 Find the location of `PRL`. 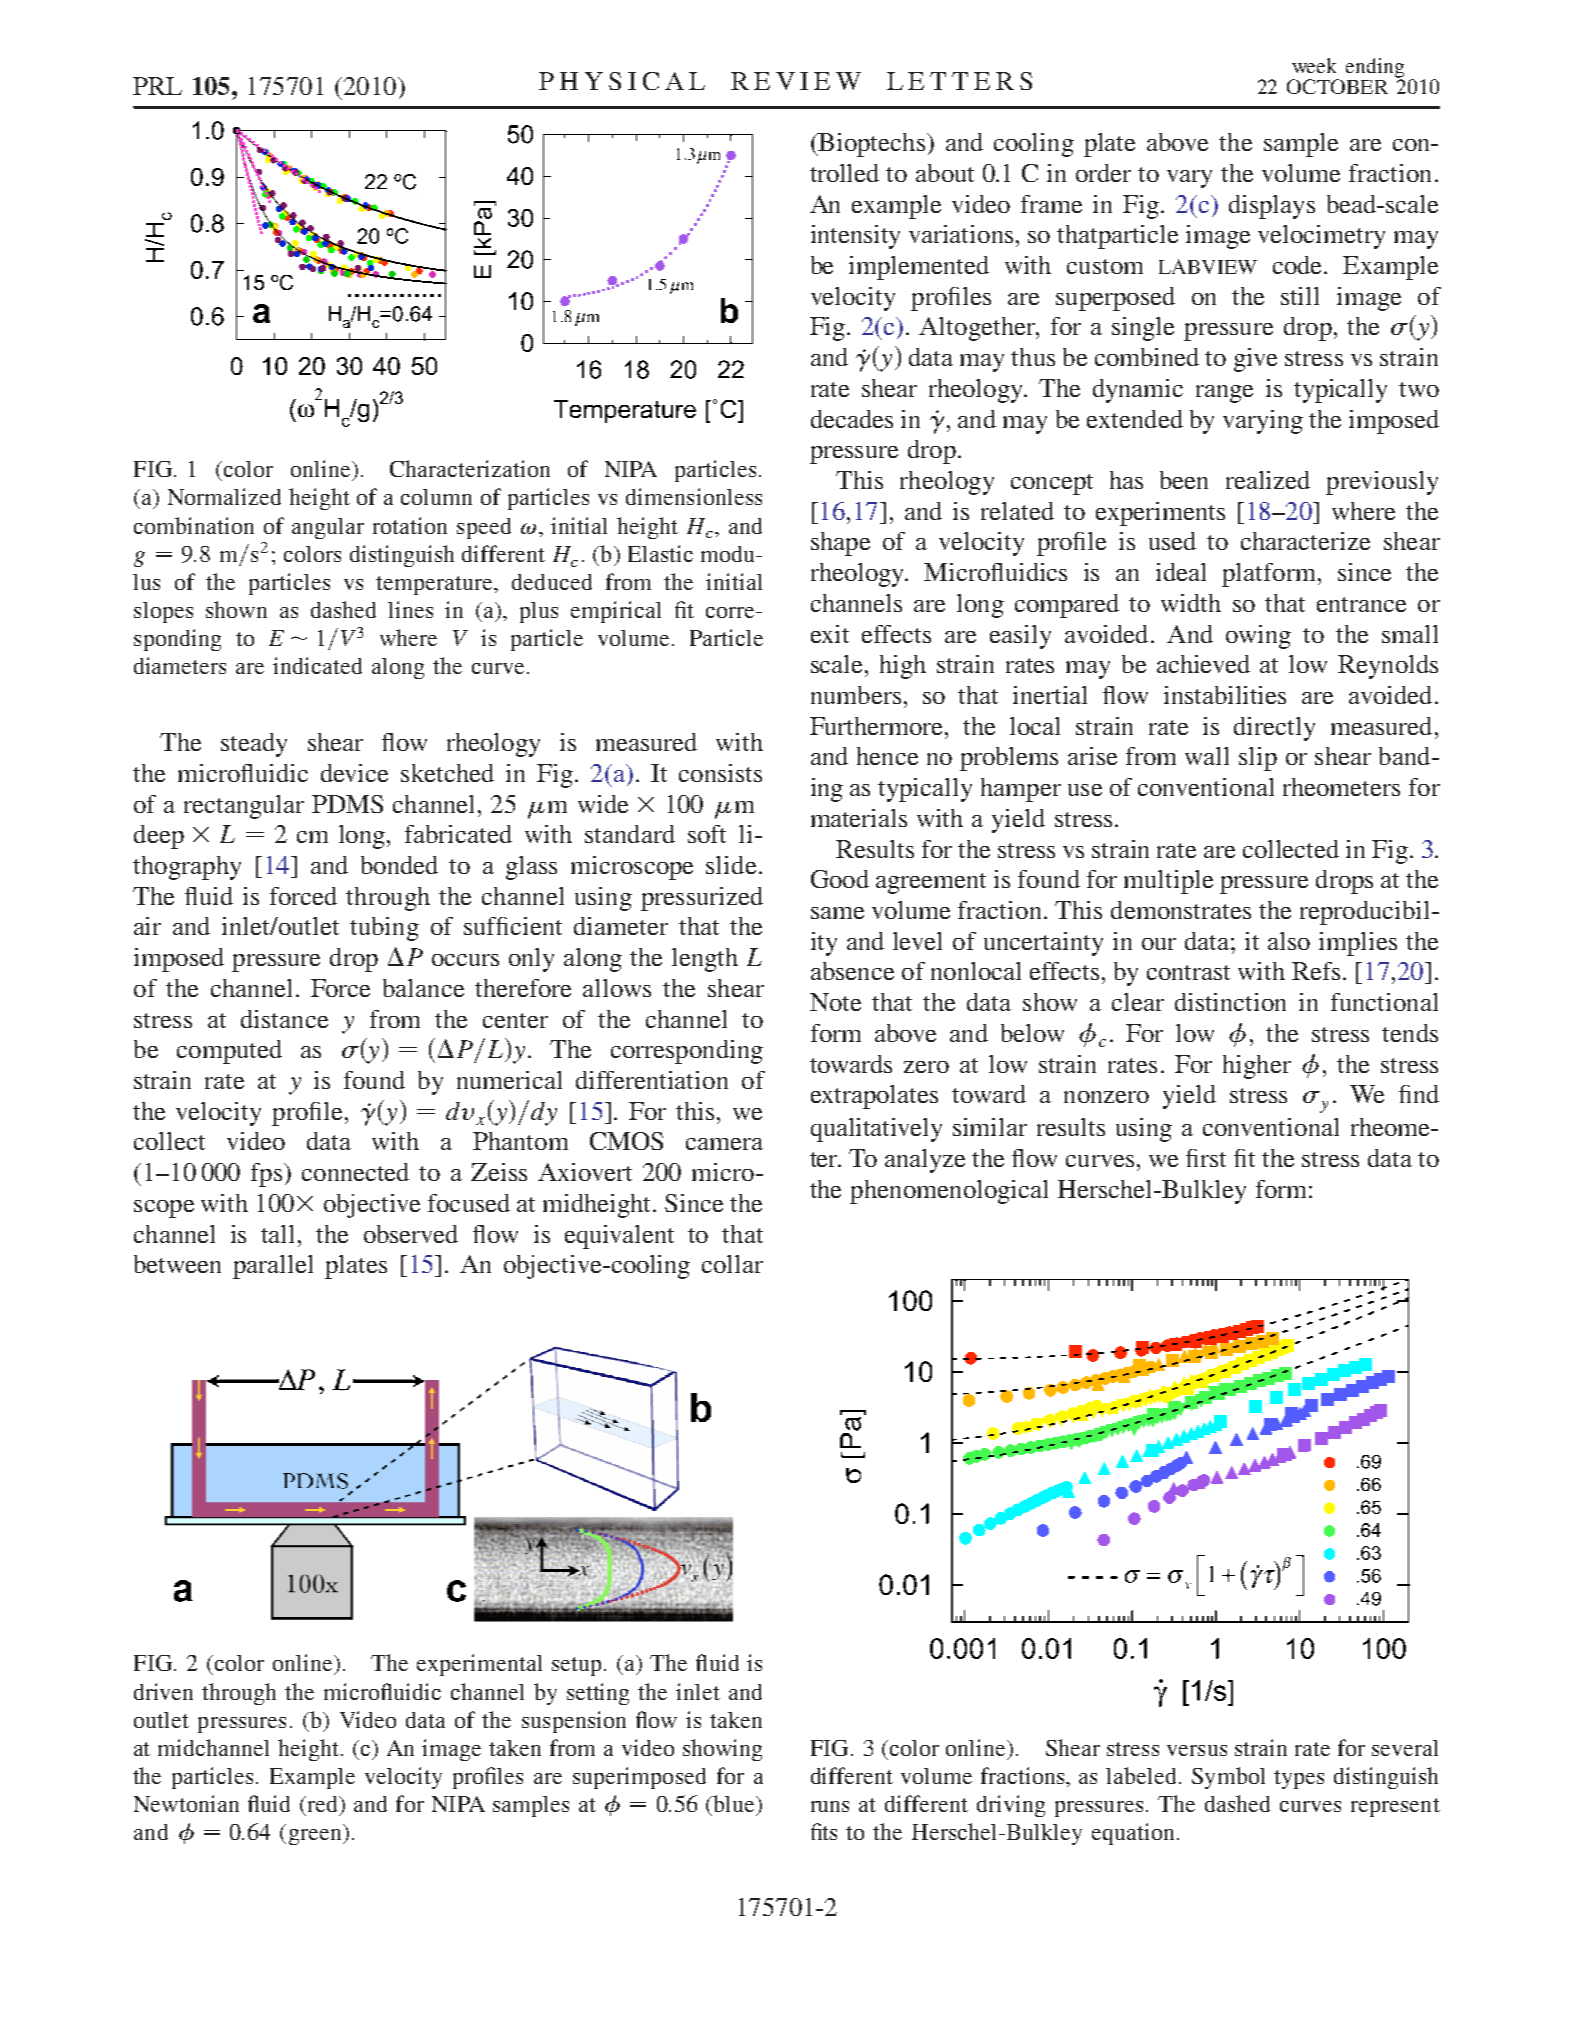

PRL is located at coordinates (157, 86).
